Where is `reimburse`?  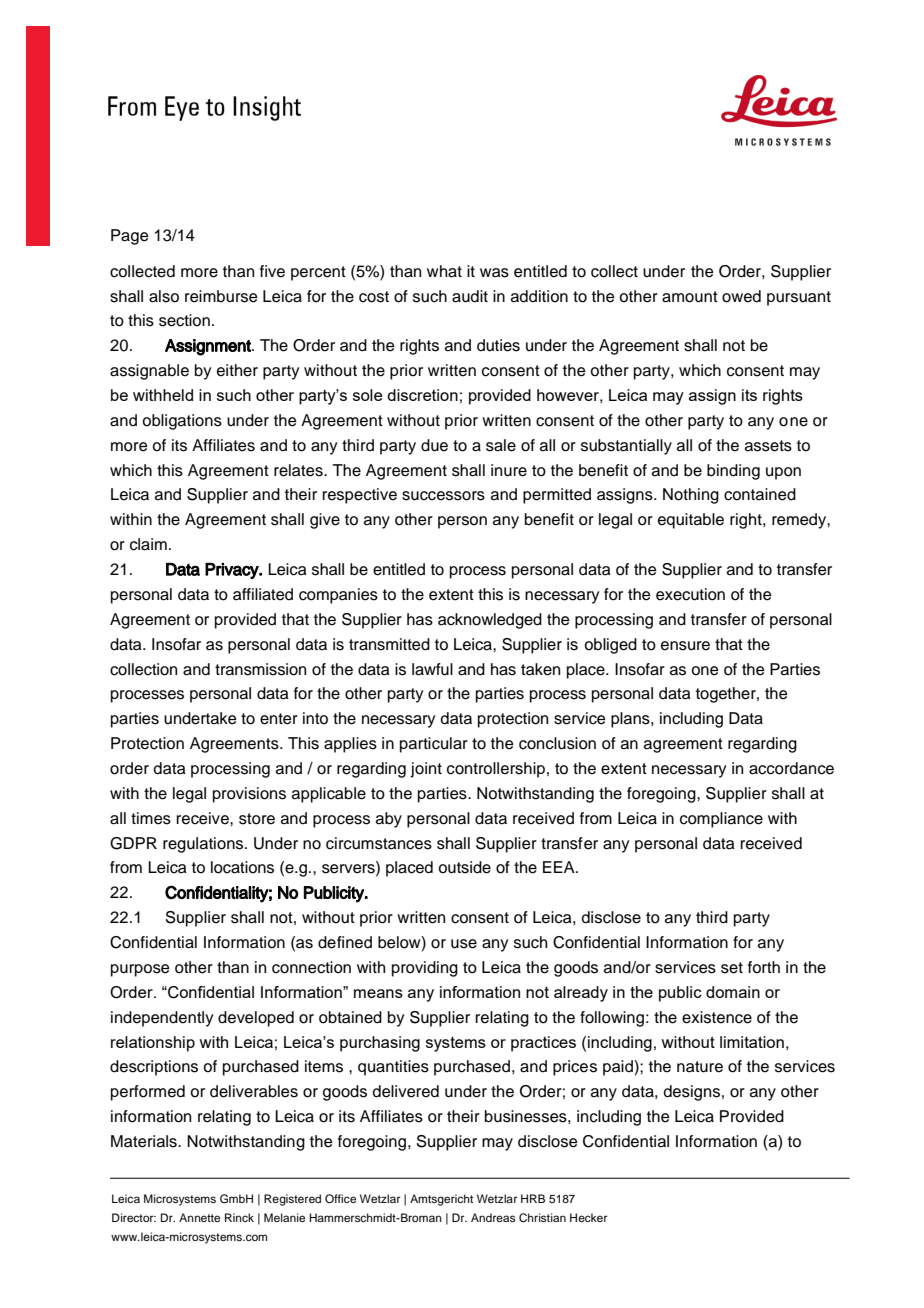 reimburse is located at coordinates (221, 296).
